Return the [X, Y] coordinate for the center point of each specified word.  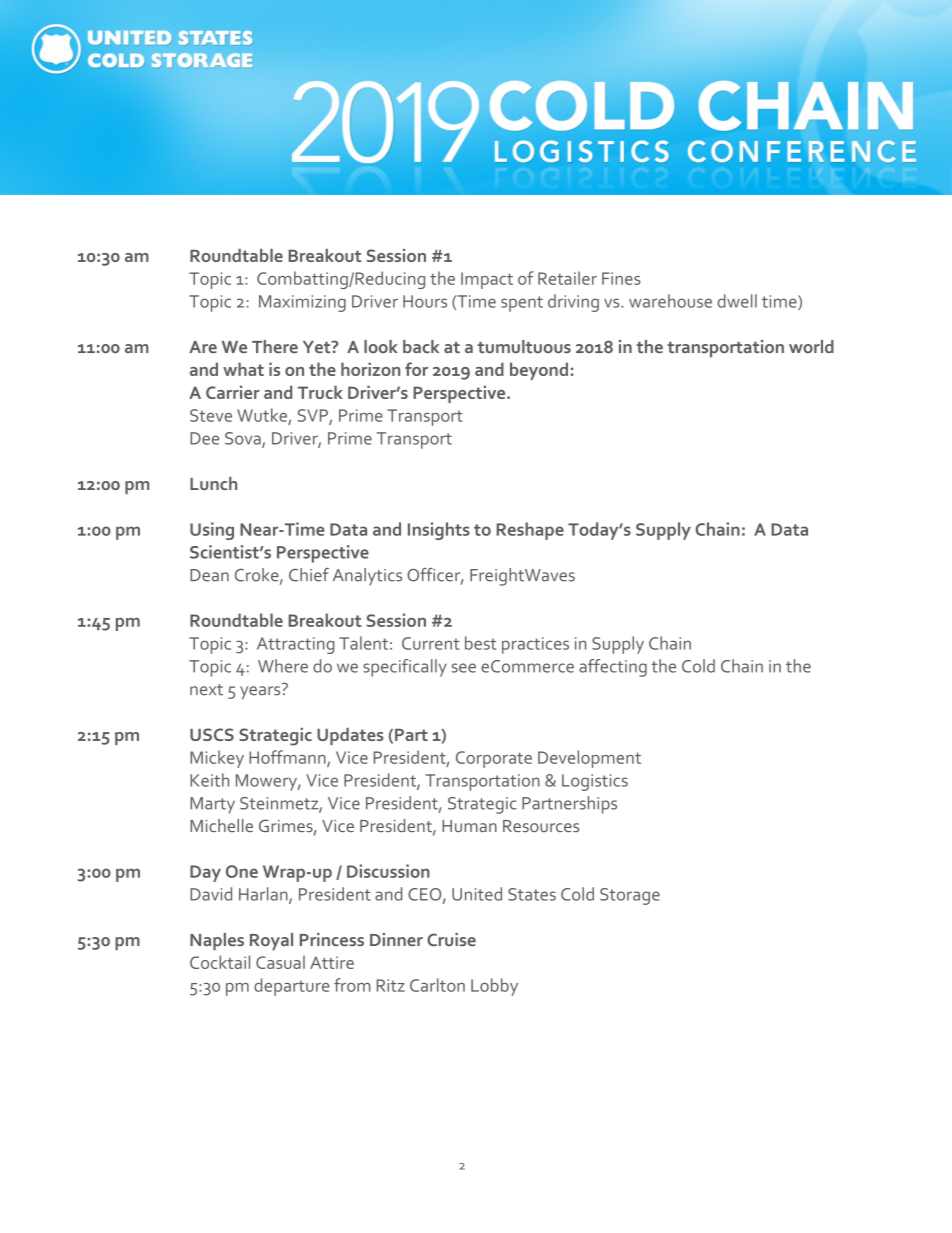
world [811, 346]
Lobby [494, 987]
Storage [630, 896]
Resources [541, 826]
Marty [212, 805]
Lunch [213, 483]
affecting [613, 668]
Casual [280, 962]
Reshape [530, 531]
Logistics [595, 782]
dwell [737, 301]
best [480, 643]
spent [522, 304]
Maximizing [302, 303]
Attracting [295, 645]
